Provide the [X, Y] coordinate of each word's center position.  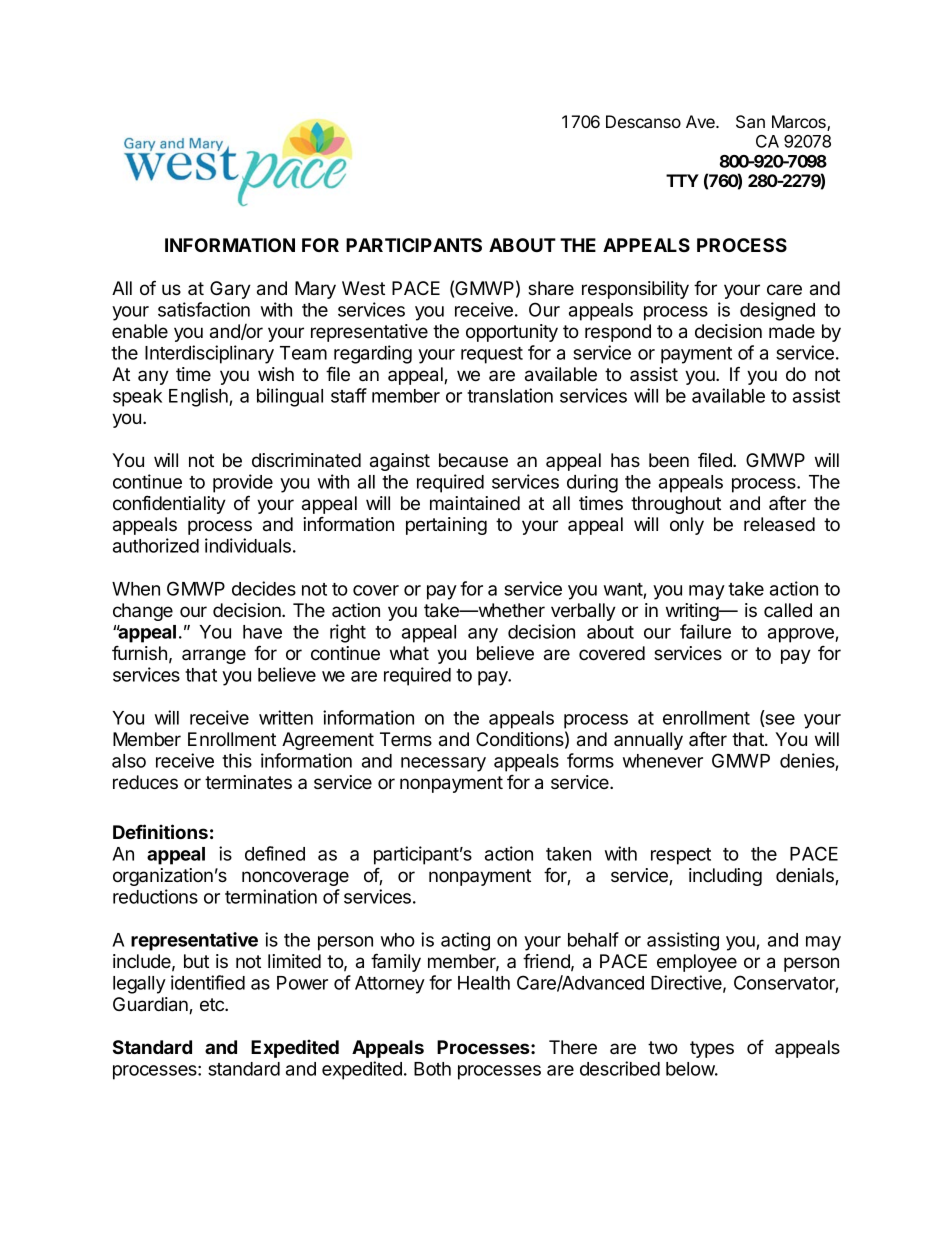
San [750, 122]
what [409, 653]
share [551, 288]
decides [264, 588]
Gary [230, 290]
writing [693, 612]
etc [213, 1004]
